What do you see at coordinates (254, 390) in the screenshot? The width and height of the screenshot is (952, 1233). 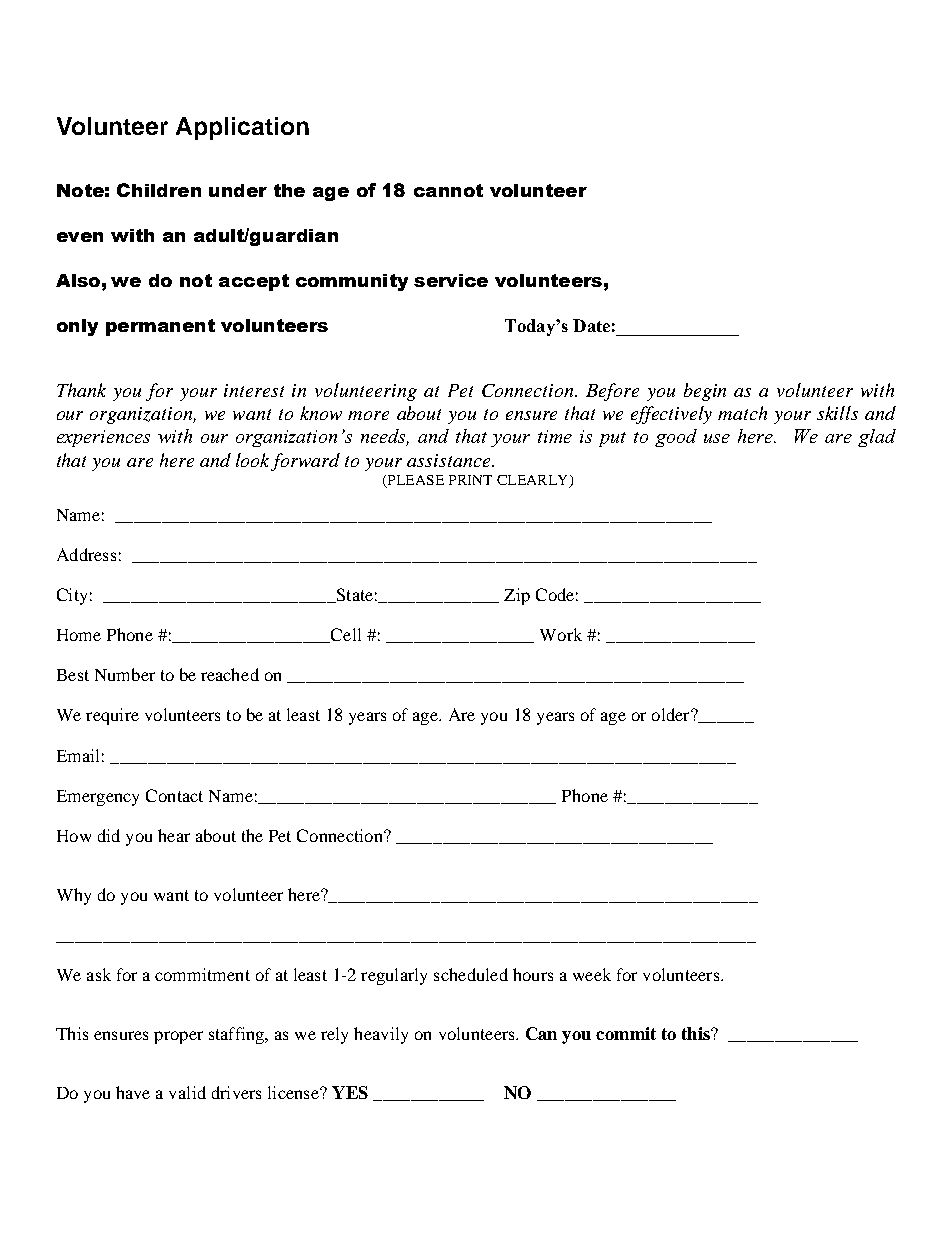 I see `interest` at bounding box center [254, 390].
